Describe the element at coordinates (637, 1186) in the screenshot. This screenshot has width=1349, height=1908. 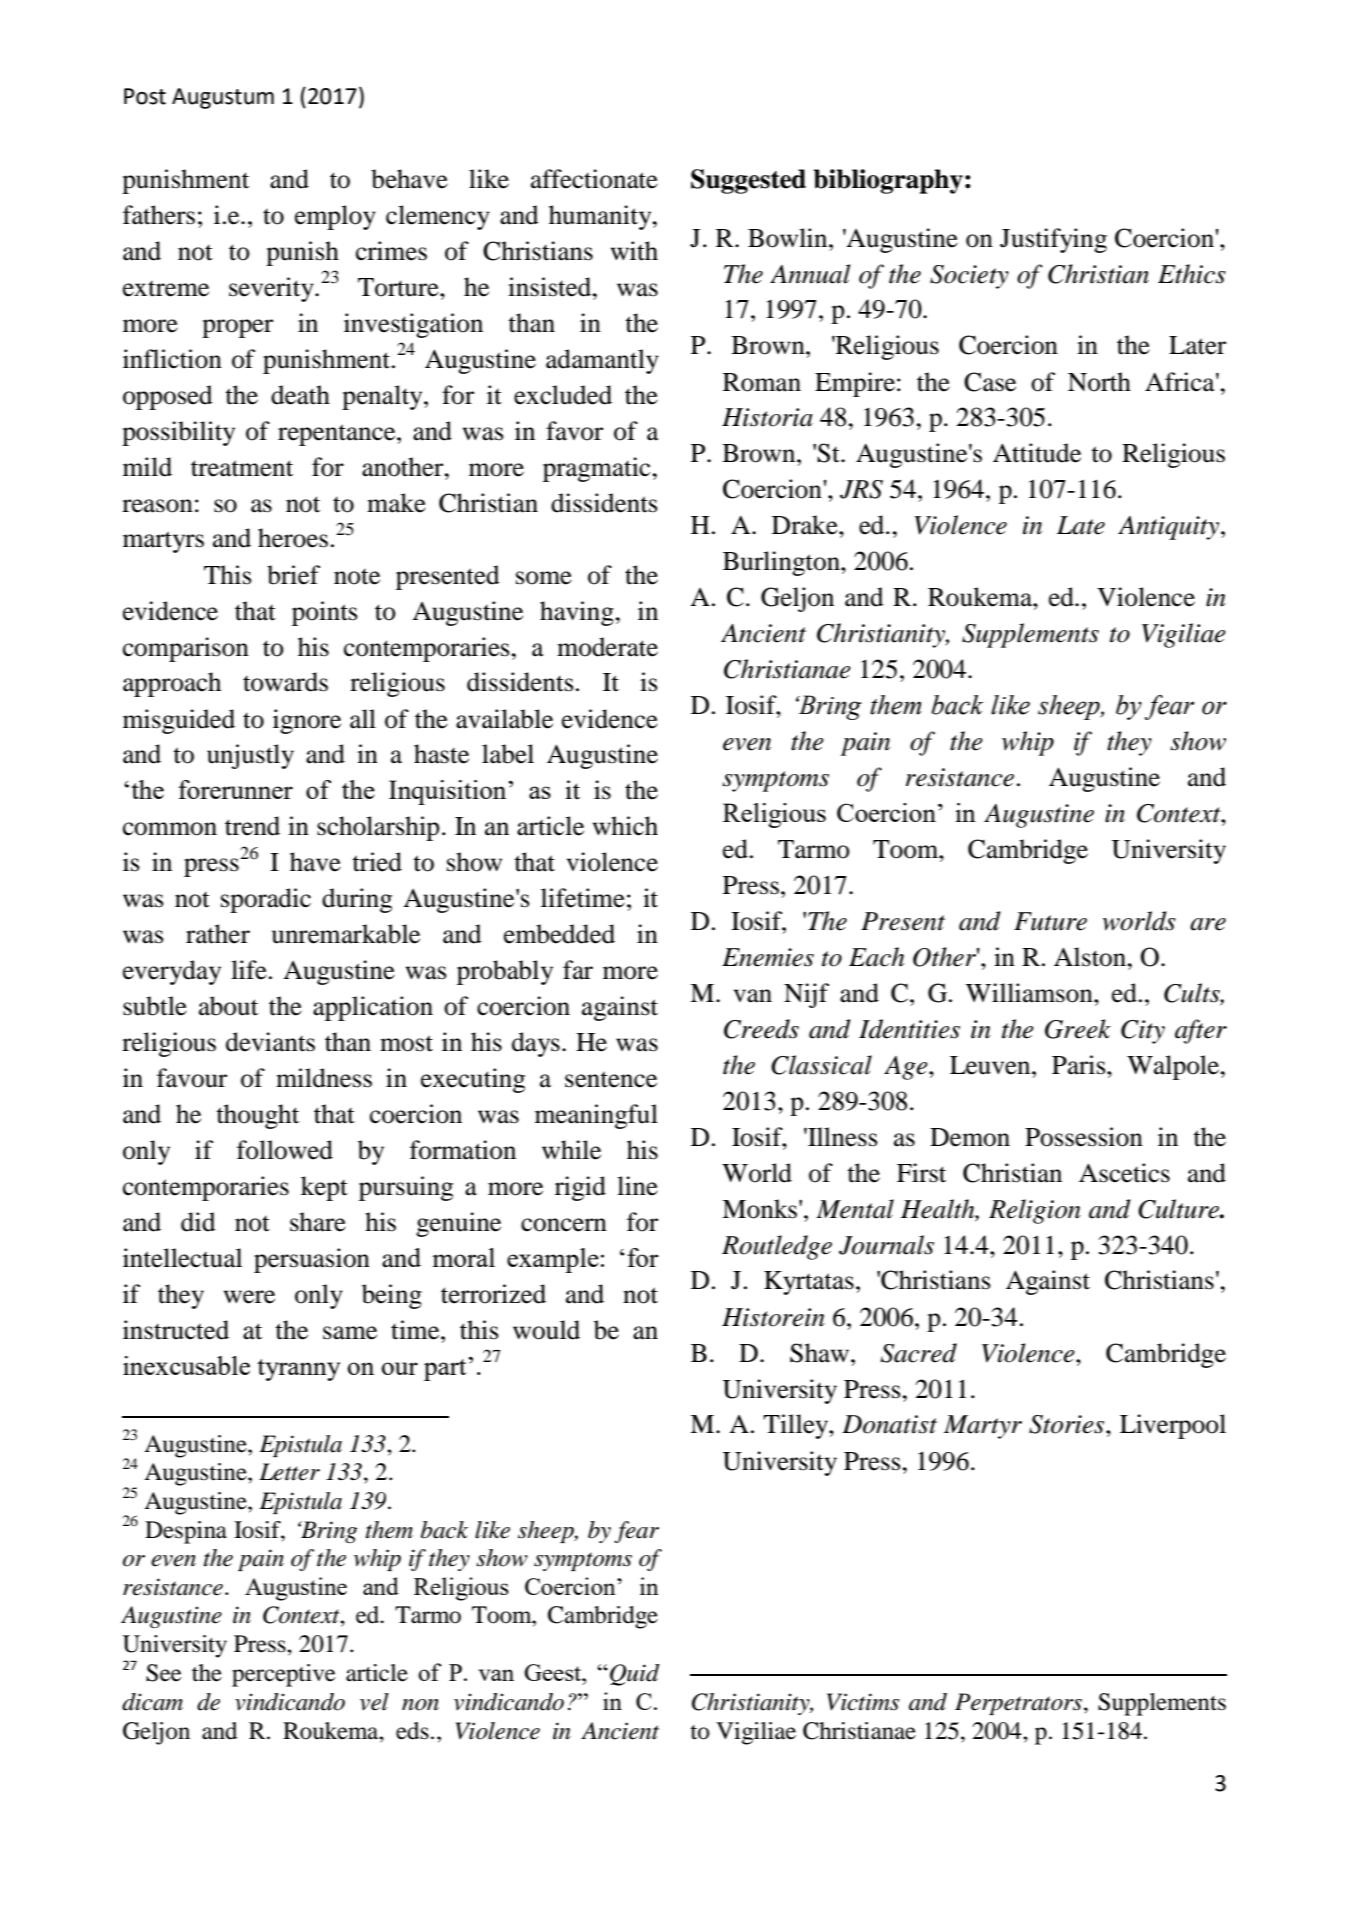
I see `line` at that location.
